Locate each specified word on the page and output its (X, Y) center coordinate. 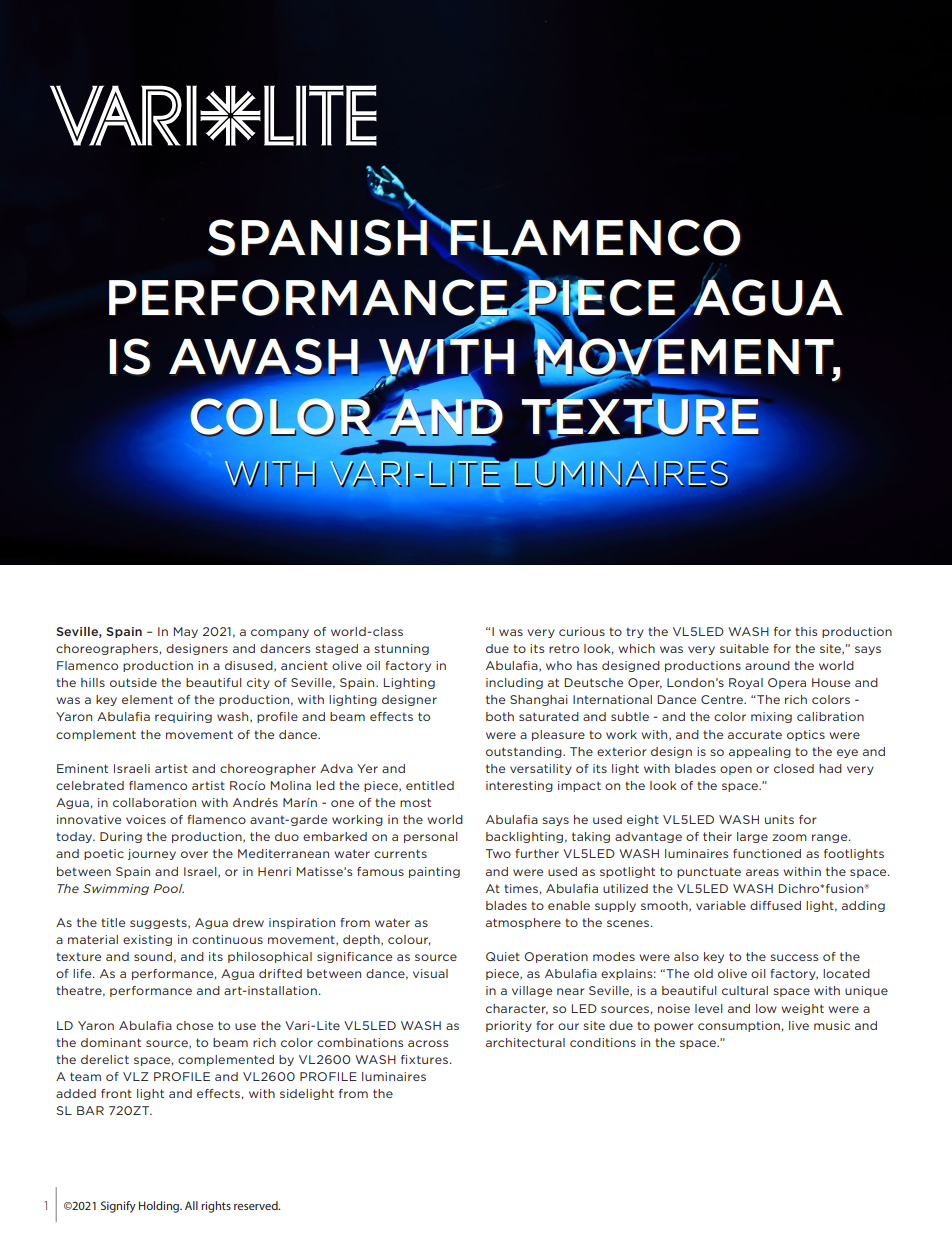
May (186, 632)
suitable (744, 648)
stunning (402, 649)
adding (863, 906)
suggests (159, 923)
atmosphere (523, 923)
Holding (160, 1207)
